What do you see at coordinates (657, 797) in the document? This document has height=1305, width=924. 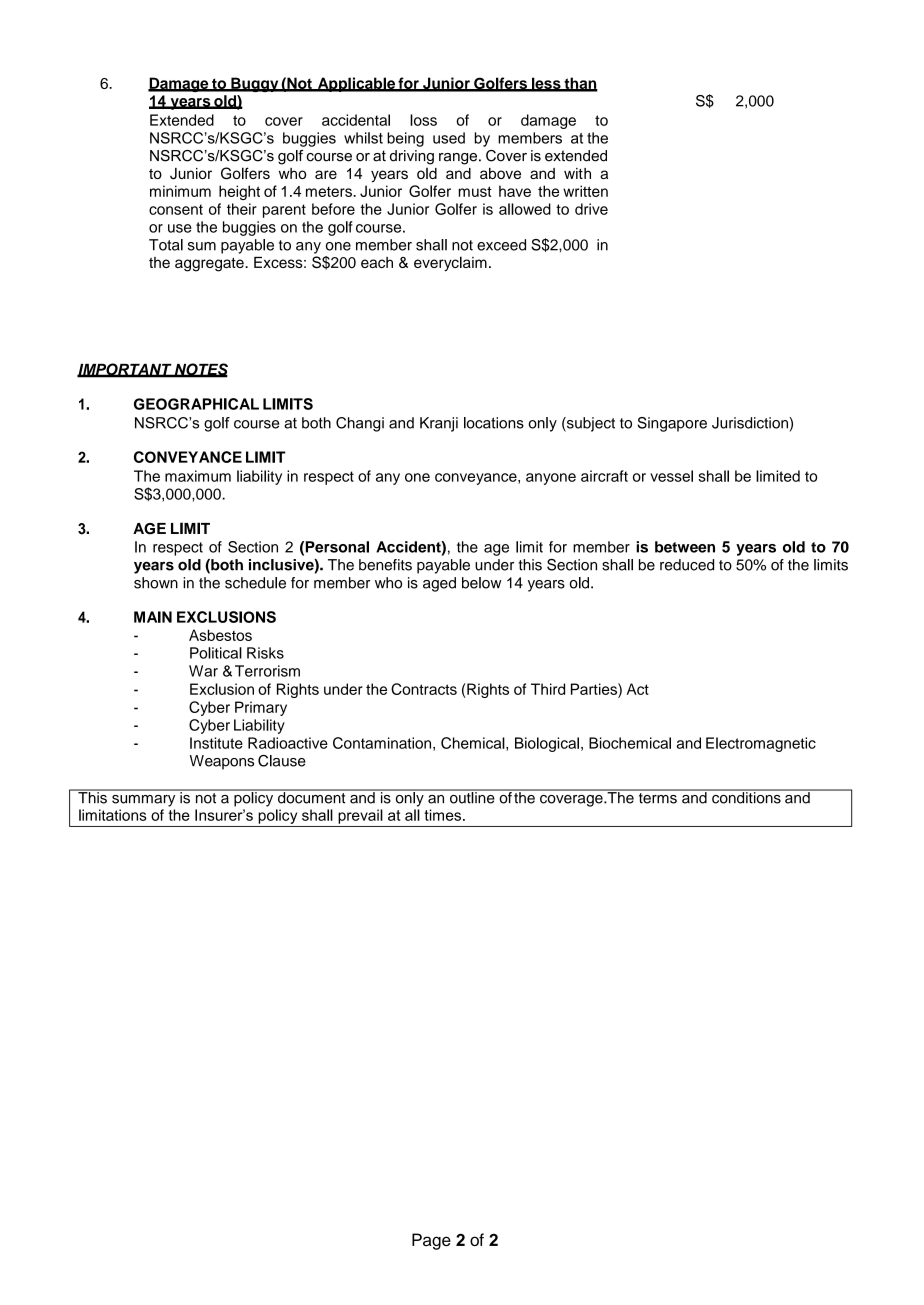 I see `terms` at bounding box center [657, 797].
